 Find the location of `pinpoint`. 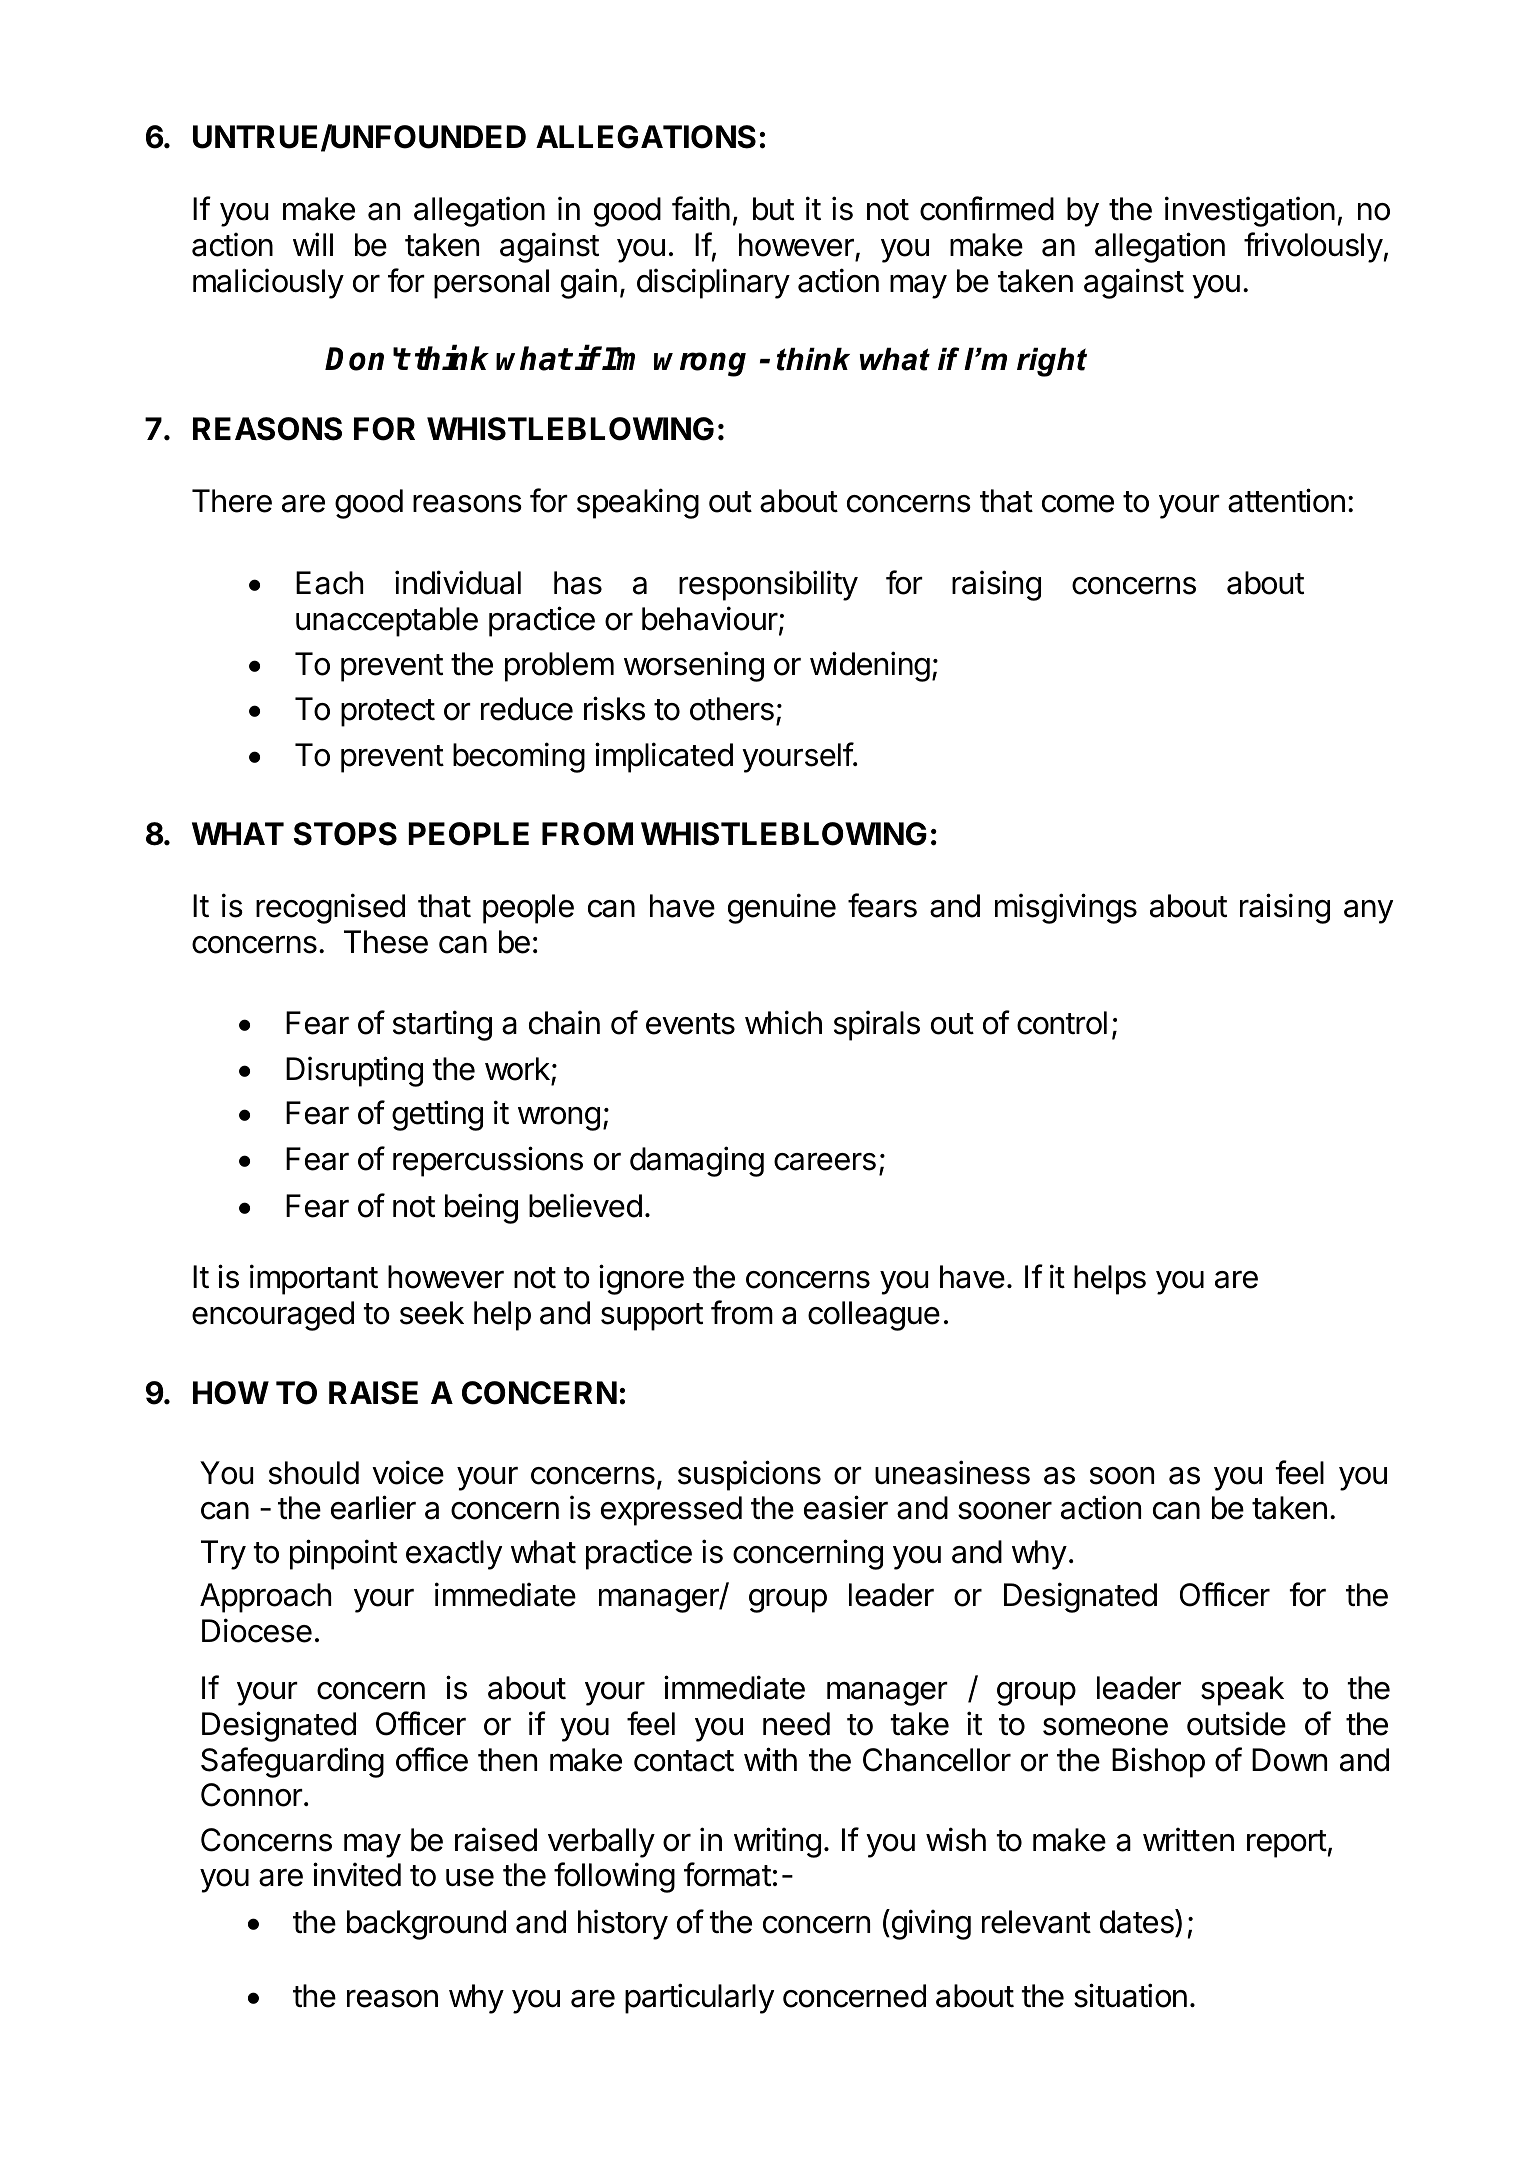

pinpoint is located at coordinates (343, 1554).
